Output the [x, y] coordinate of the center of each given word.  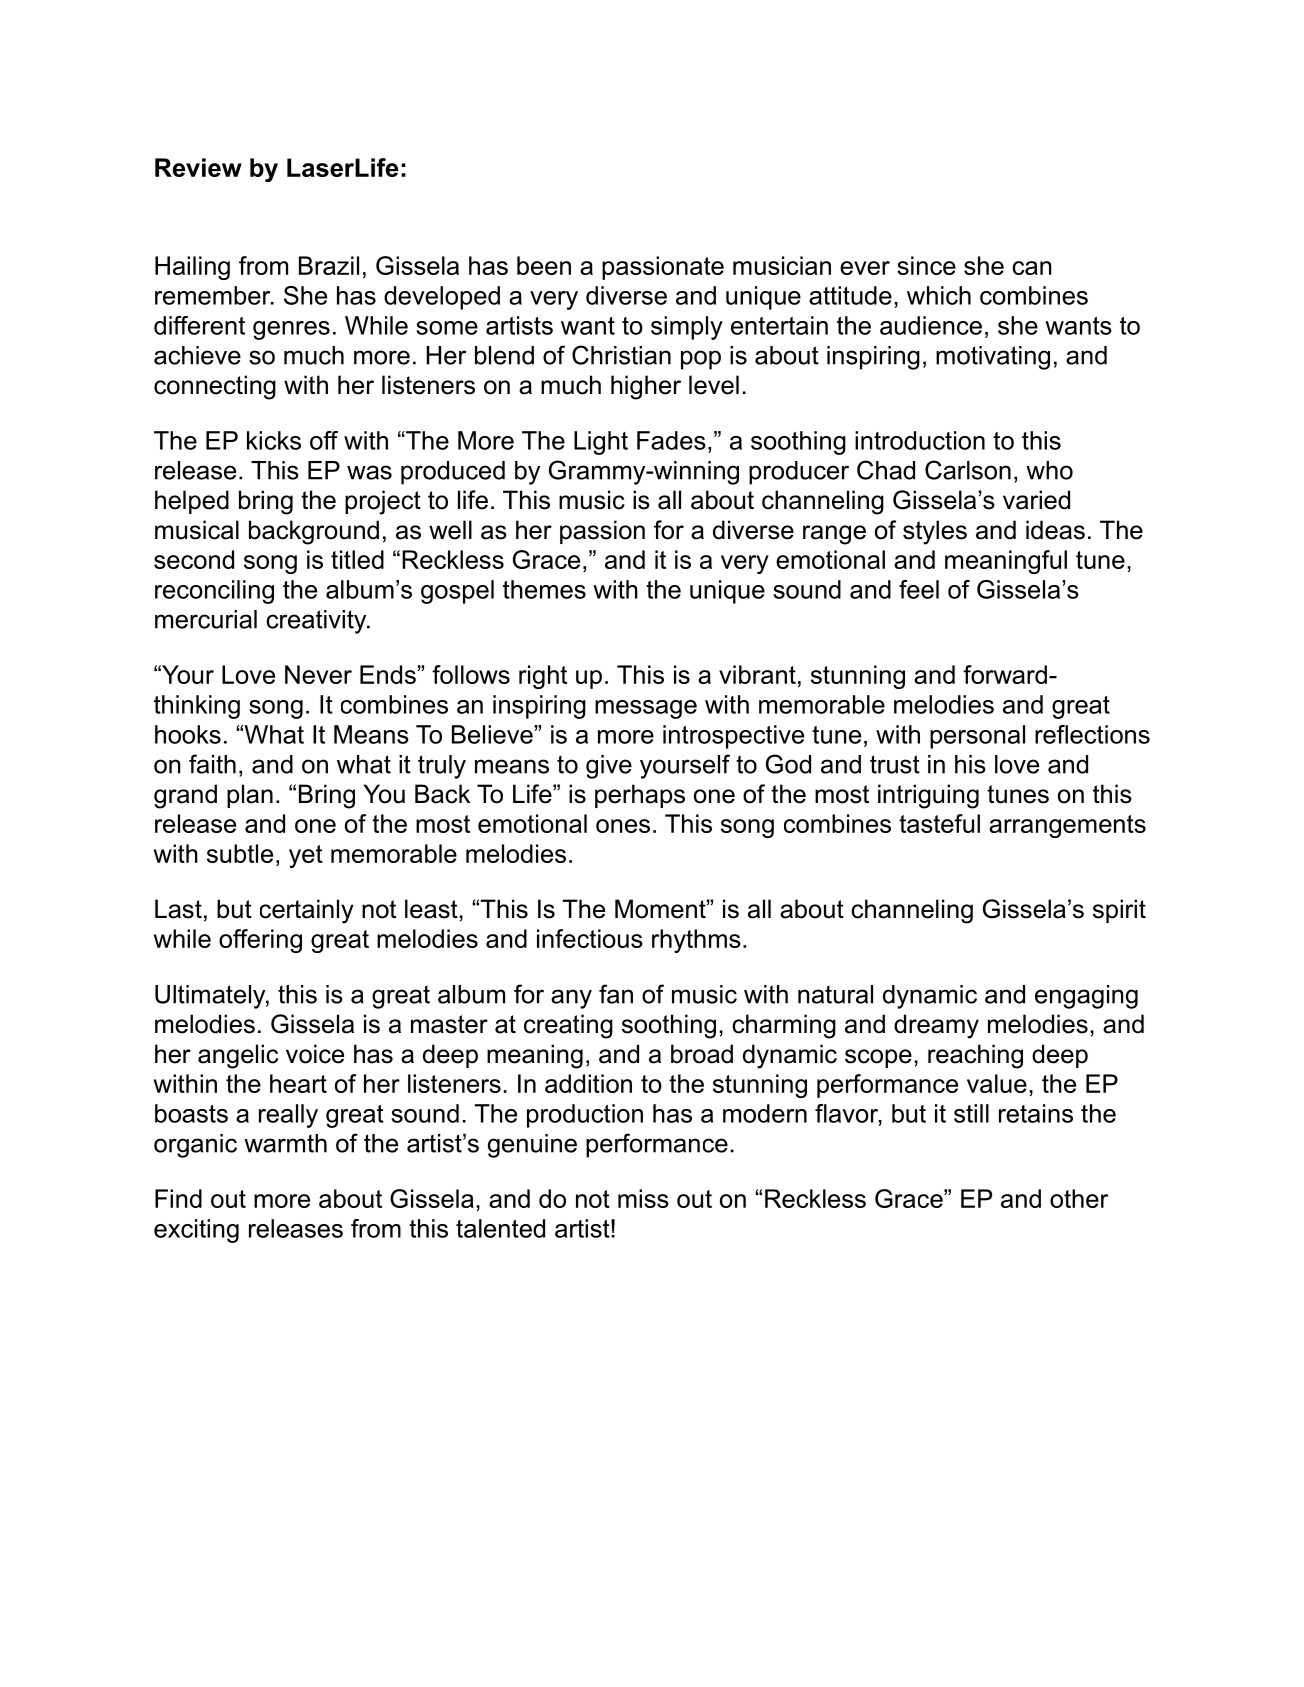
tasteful [939, 823]
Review [198, 167]
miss [643, 1198]
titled [357, 559]
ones [623, 826]
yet [306, 856]
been [544, 265]
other [1079, 1198]
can [1032, 268]
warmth [285, 1143]
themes [544, 589]
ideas [1055, 530]
